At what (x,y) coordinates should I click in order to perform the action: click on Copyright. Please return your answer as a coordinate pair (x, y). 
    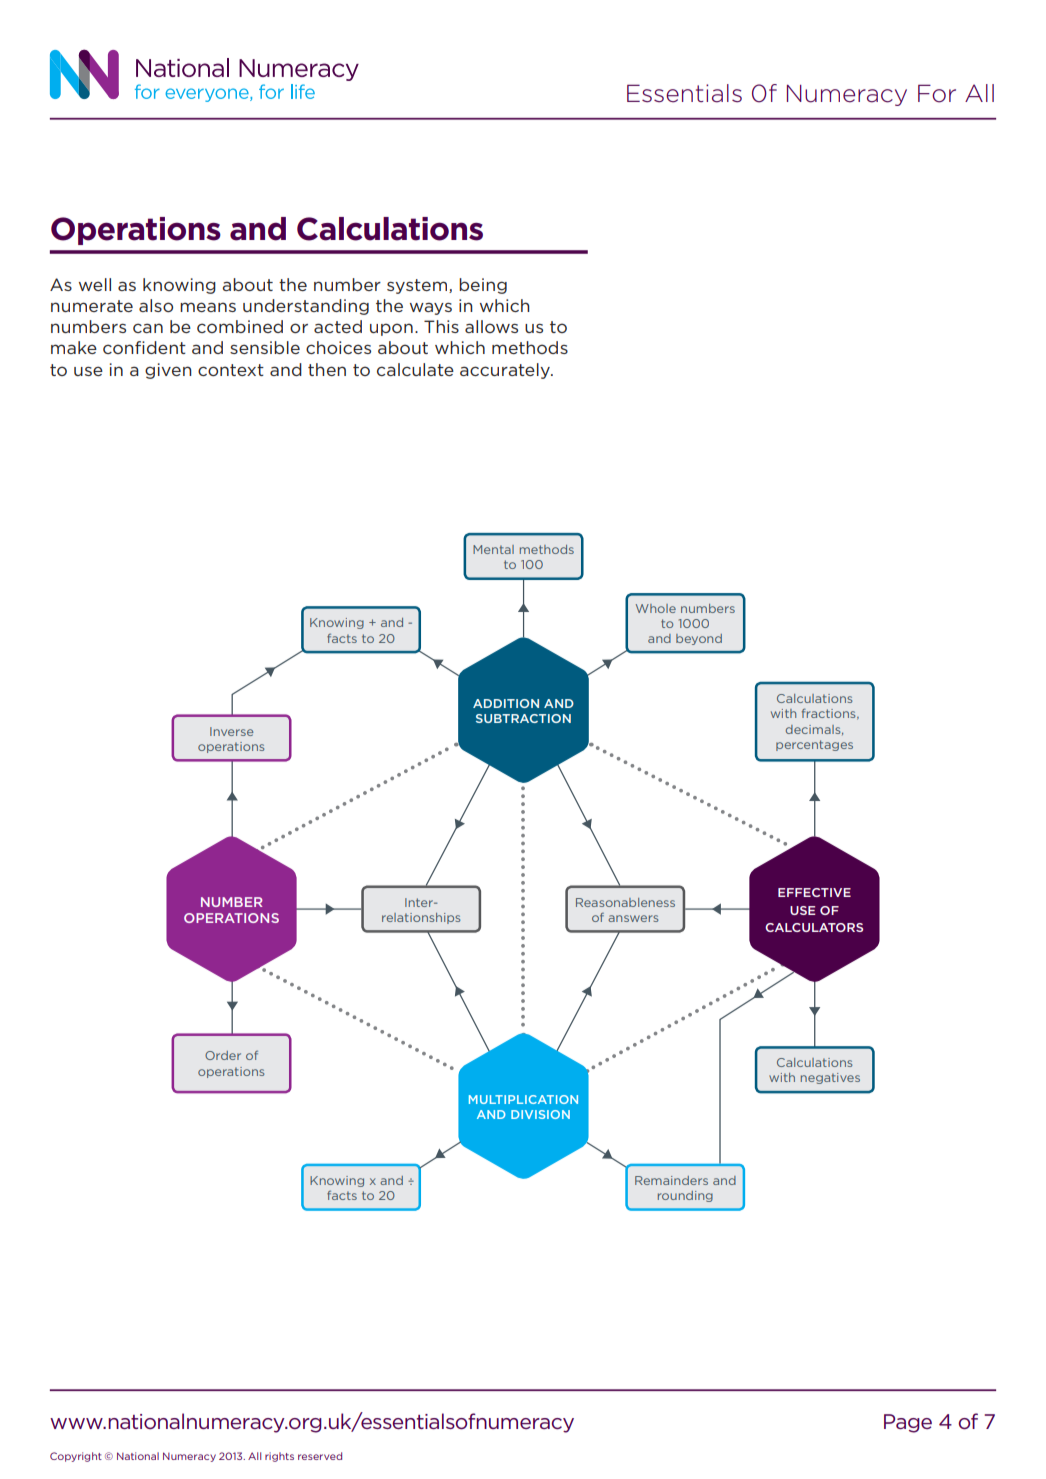
    Looking at the image, I should click on (76, 1457).
